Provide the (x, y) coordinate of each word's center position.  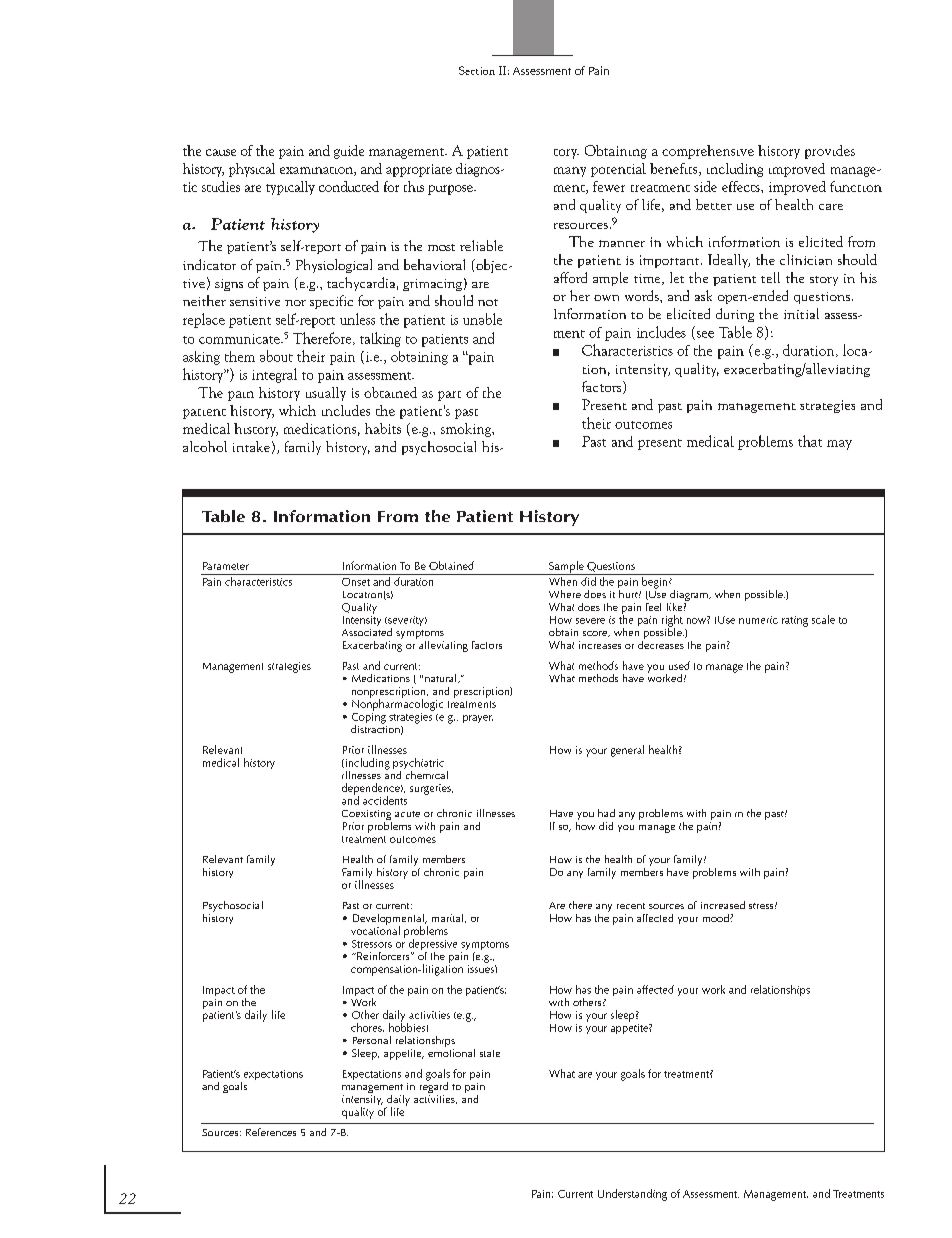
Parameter (226, 566)
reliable (481, 245)
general (627, 751)
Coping (369, 718)
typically (290, 188)
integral (274, 375)
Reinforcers (383, 956)
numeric (758, 620)
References (271, 1132)
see (704, 335)
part (449, 396)
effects (742, 186)
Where (565, 594)
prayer (478, 719)
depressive (433, 946)
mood (717, 918)
